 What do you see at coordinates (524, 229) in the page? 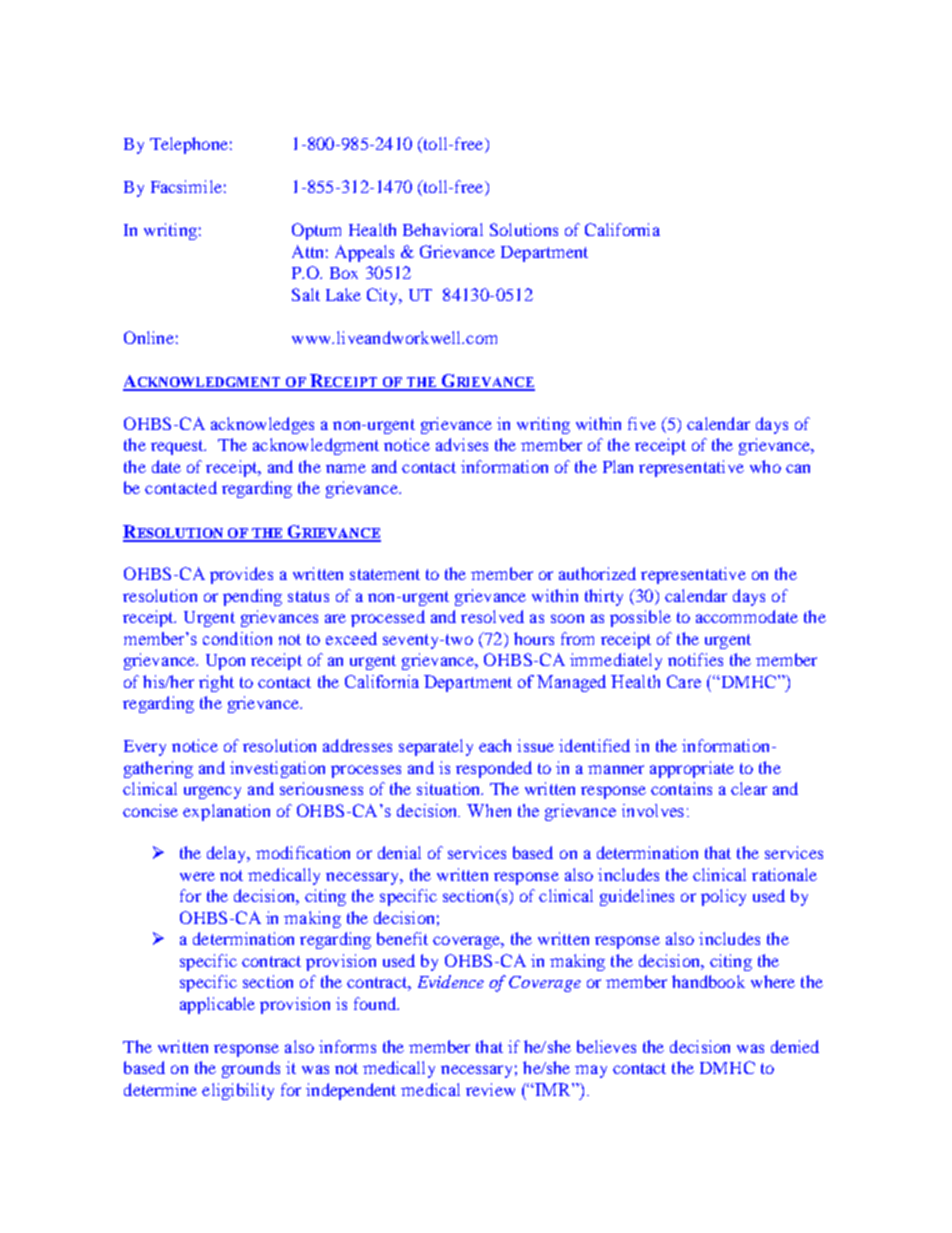
I see `Solutions` at bounding box center [524, 229].
